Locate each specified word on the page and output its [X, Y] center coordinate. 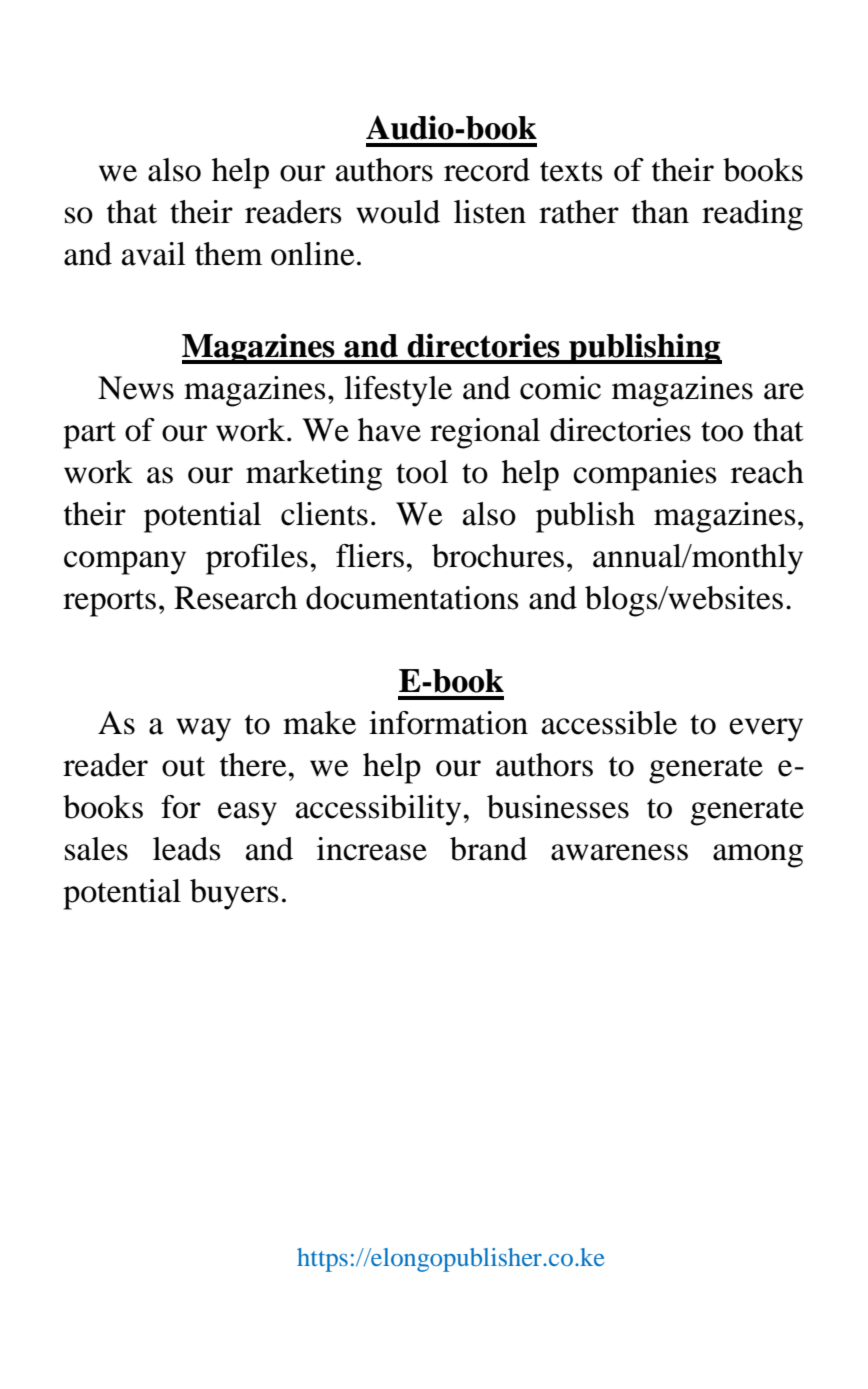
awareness [619, 852]
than [660, 212]
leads [187, 849]
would [398, 212]
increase [372, 849]
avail [154, 254]
